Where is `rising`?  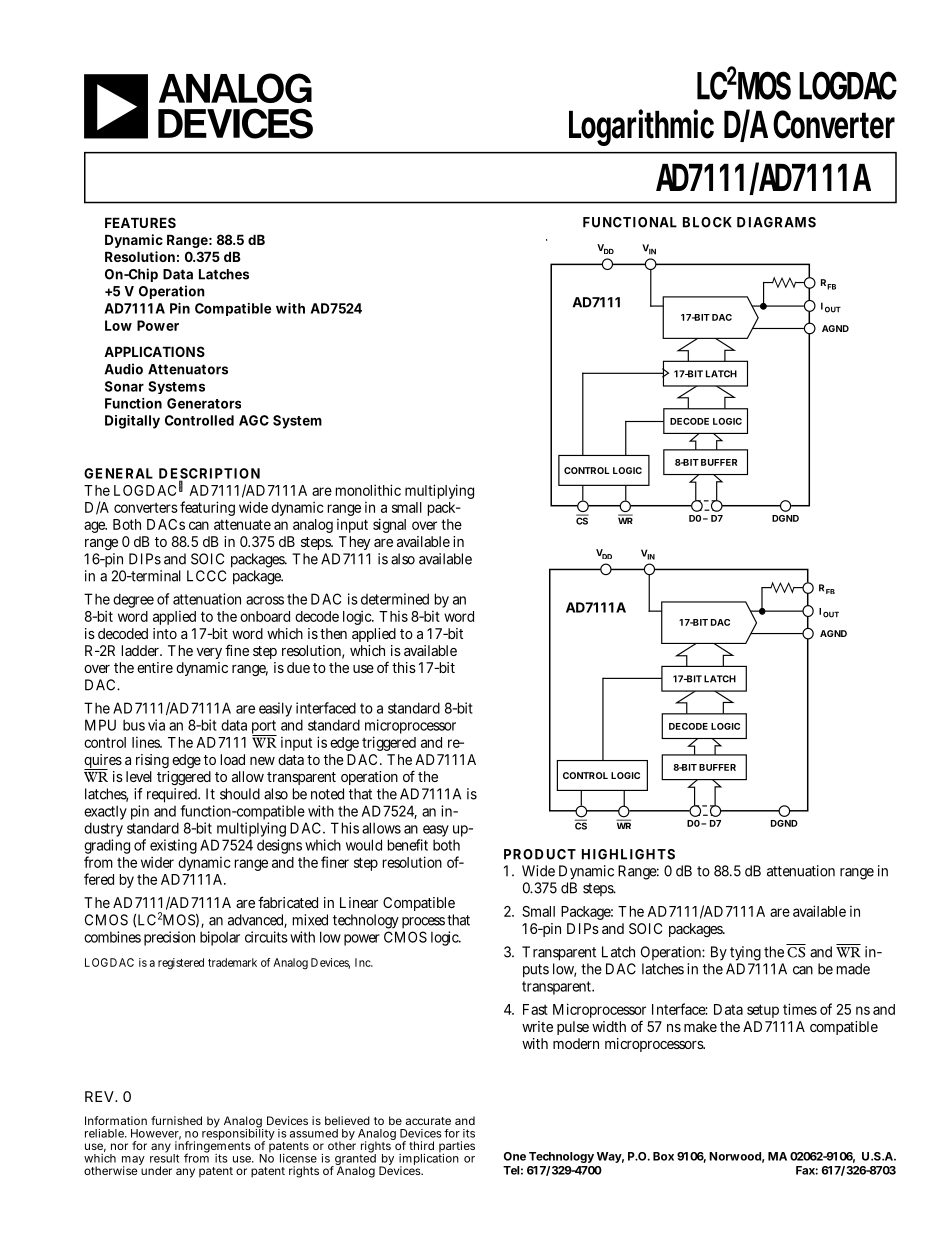 rising is located at coordinates (152, 761).
